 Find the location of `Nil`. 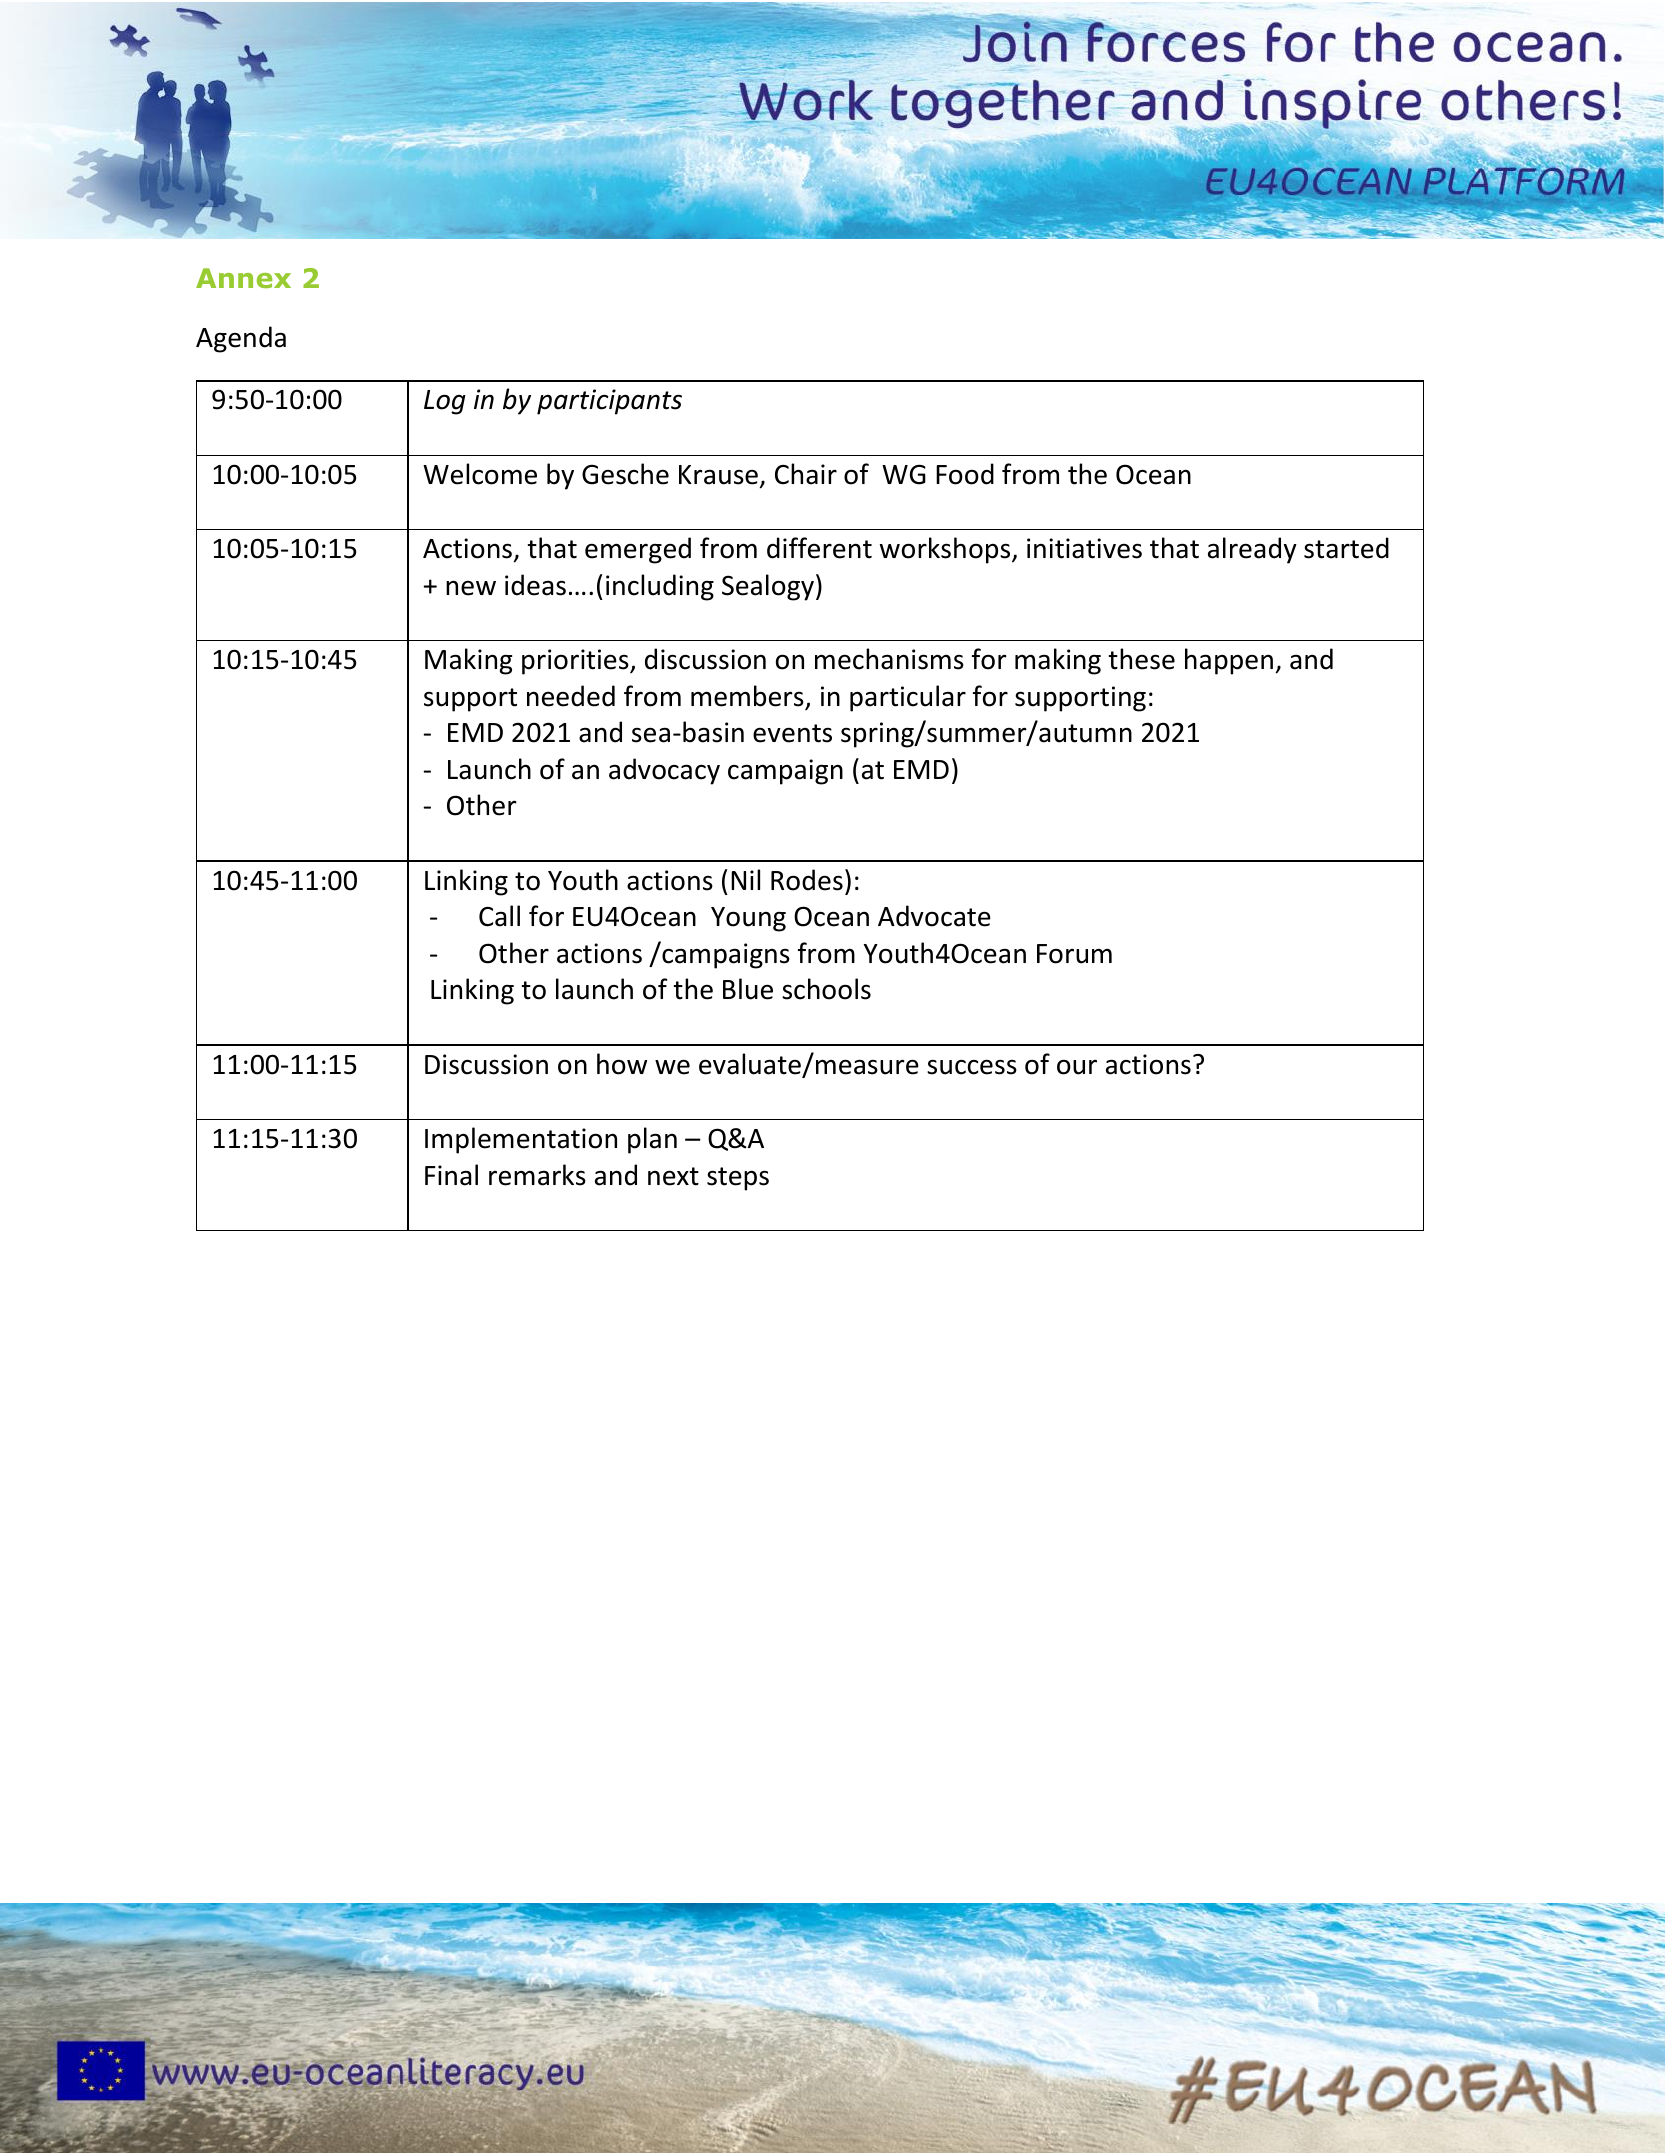

Nil is located at coordinates (745, 879).
